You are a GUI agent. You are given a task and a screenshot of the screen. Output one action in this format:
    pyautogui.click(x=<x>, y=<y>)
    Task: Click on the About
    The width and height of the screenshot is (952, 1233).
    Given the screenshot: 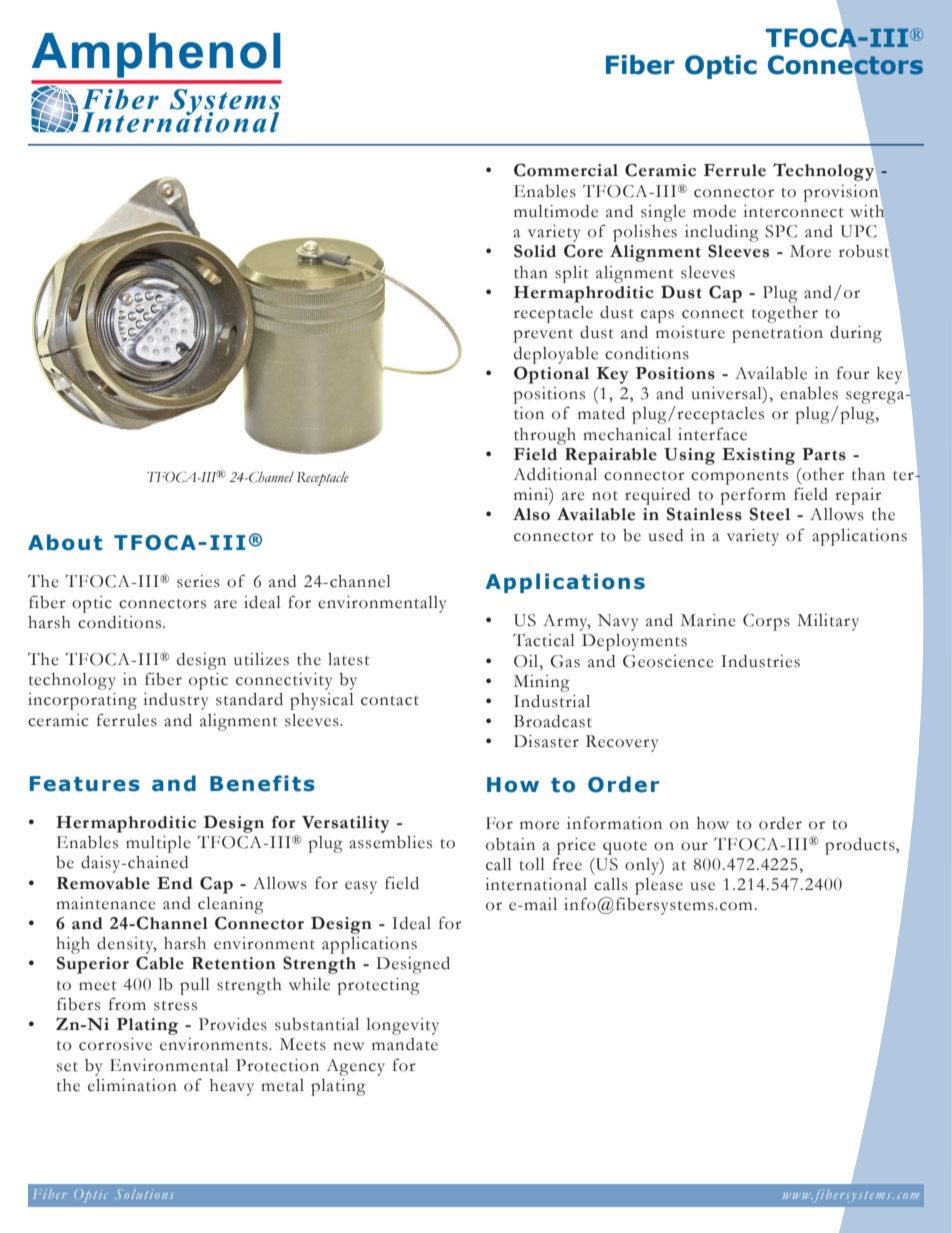 What is the action you would take?
    pyautogui.click(x=65, y=542)
